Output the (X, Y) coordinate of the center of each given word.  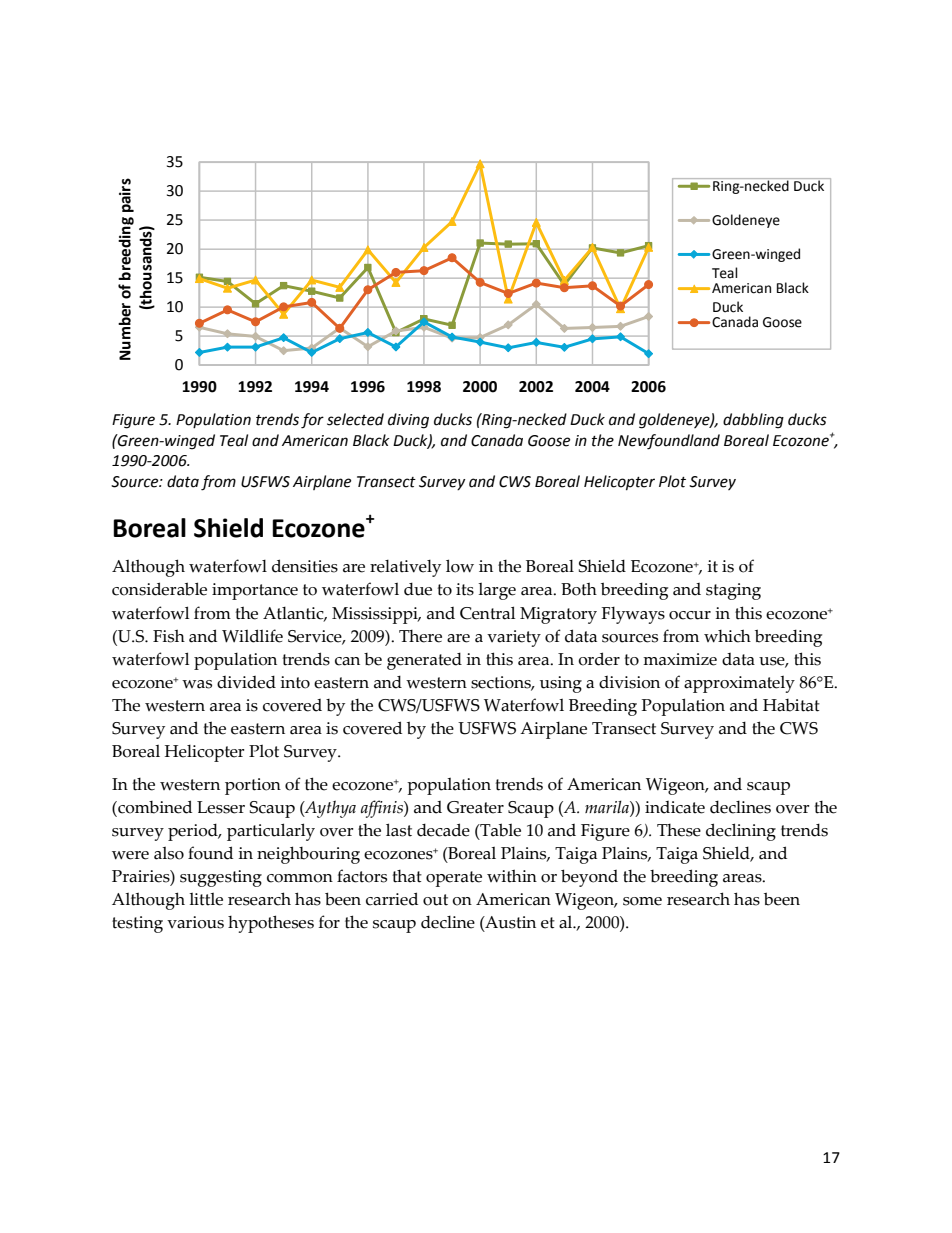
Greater (475, 807)
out (435, 900)
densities (305, 566)
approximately (739, 684)
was (197, 684)
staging (733, 591)
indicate (675, 807)
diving (408, 421)
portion (253, 786)
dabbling (753, 421)
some (642, 901)
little (206, 899)
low (460, 566)
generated (424, 661)
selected (355, 419)
